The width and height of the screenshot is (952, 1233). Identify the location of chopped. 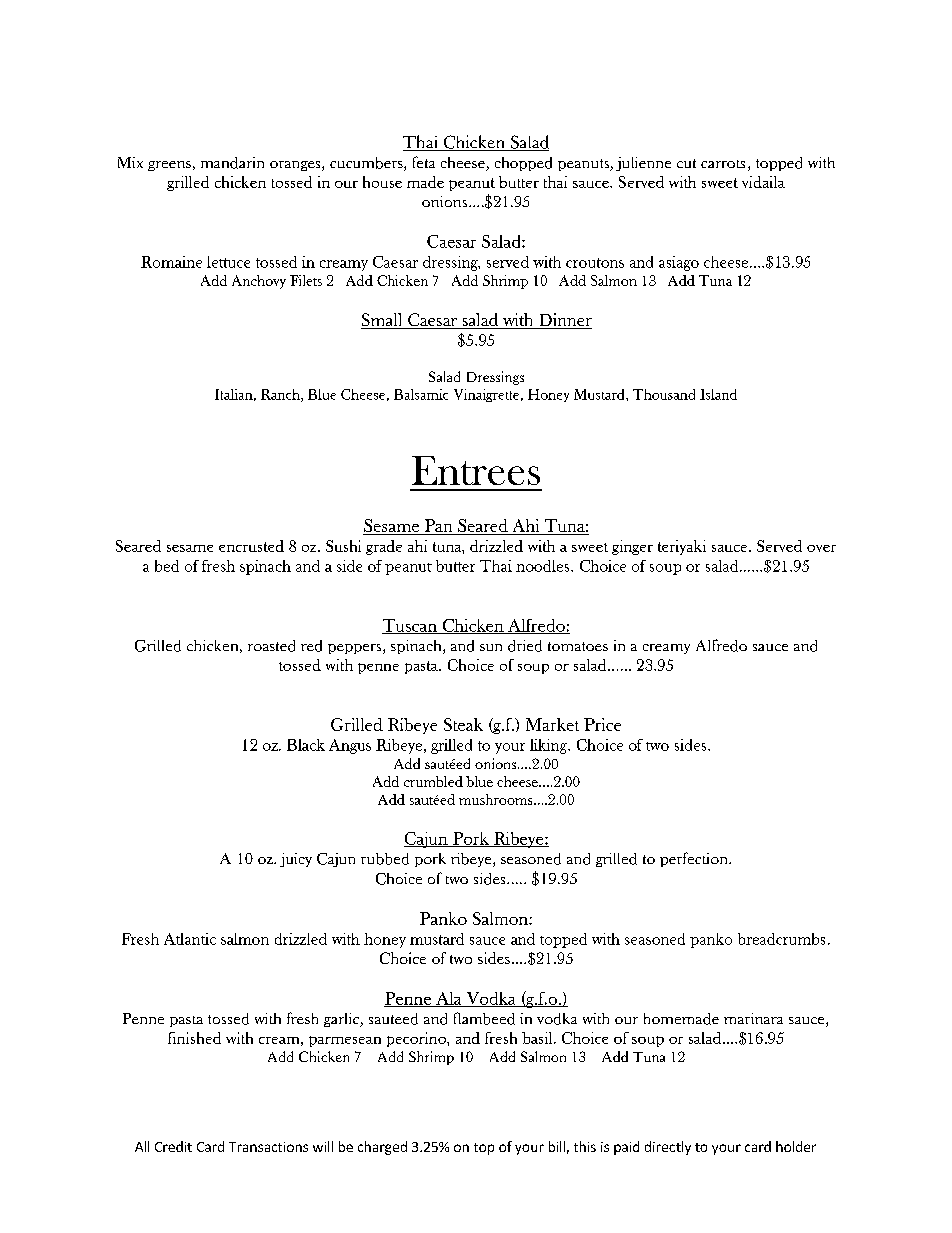
(523, 164).
